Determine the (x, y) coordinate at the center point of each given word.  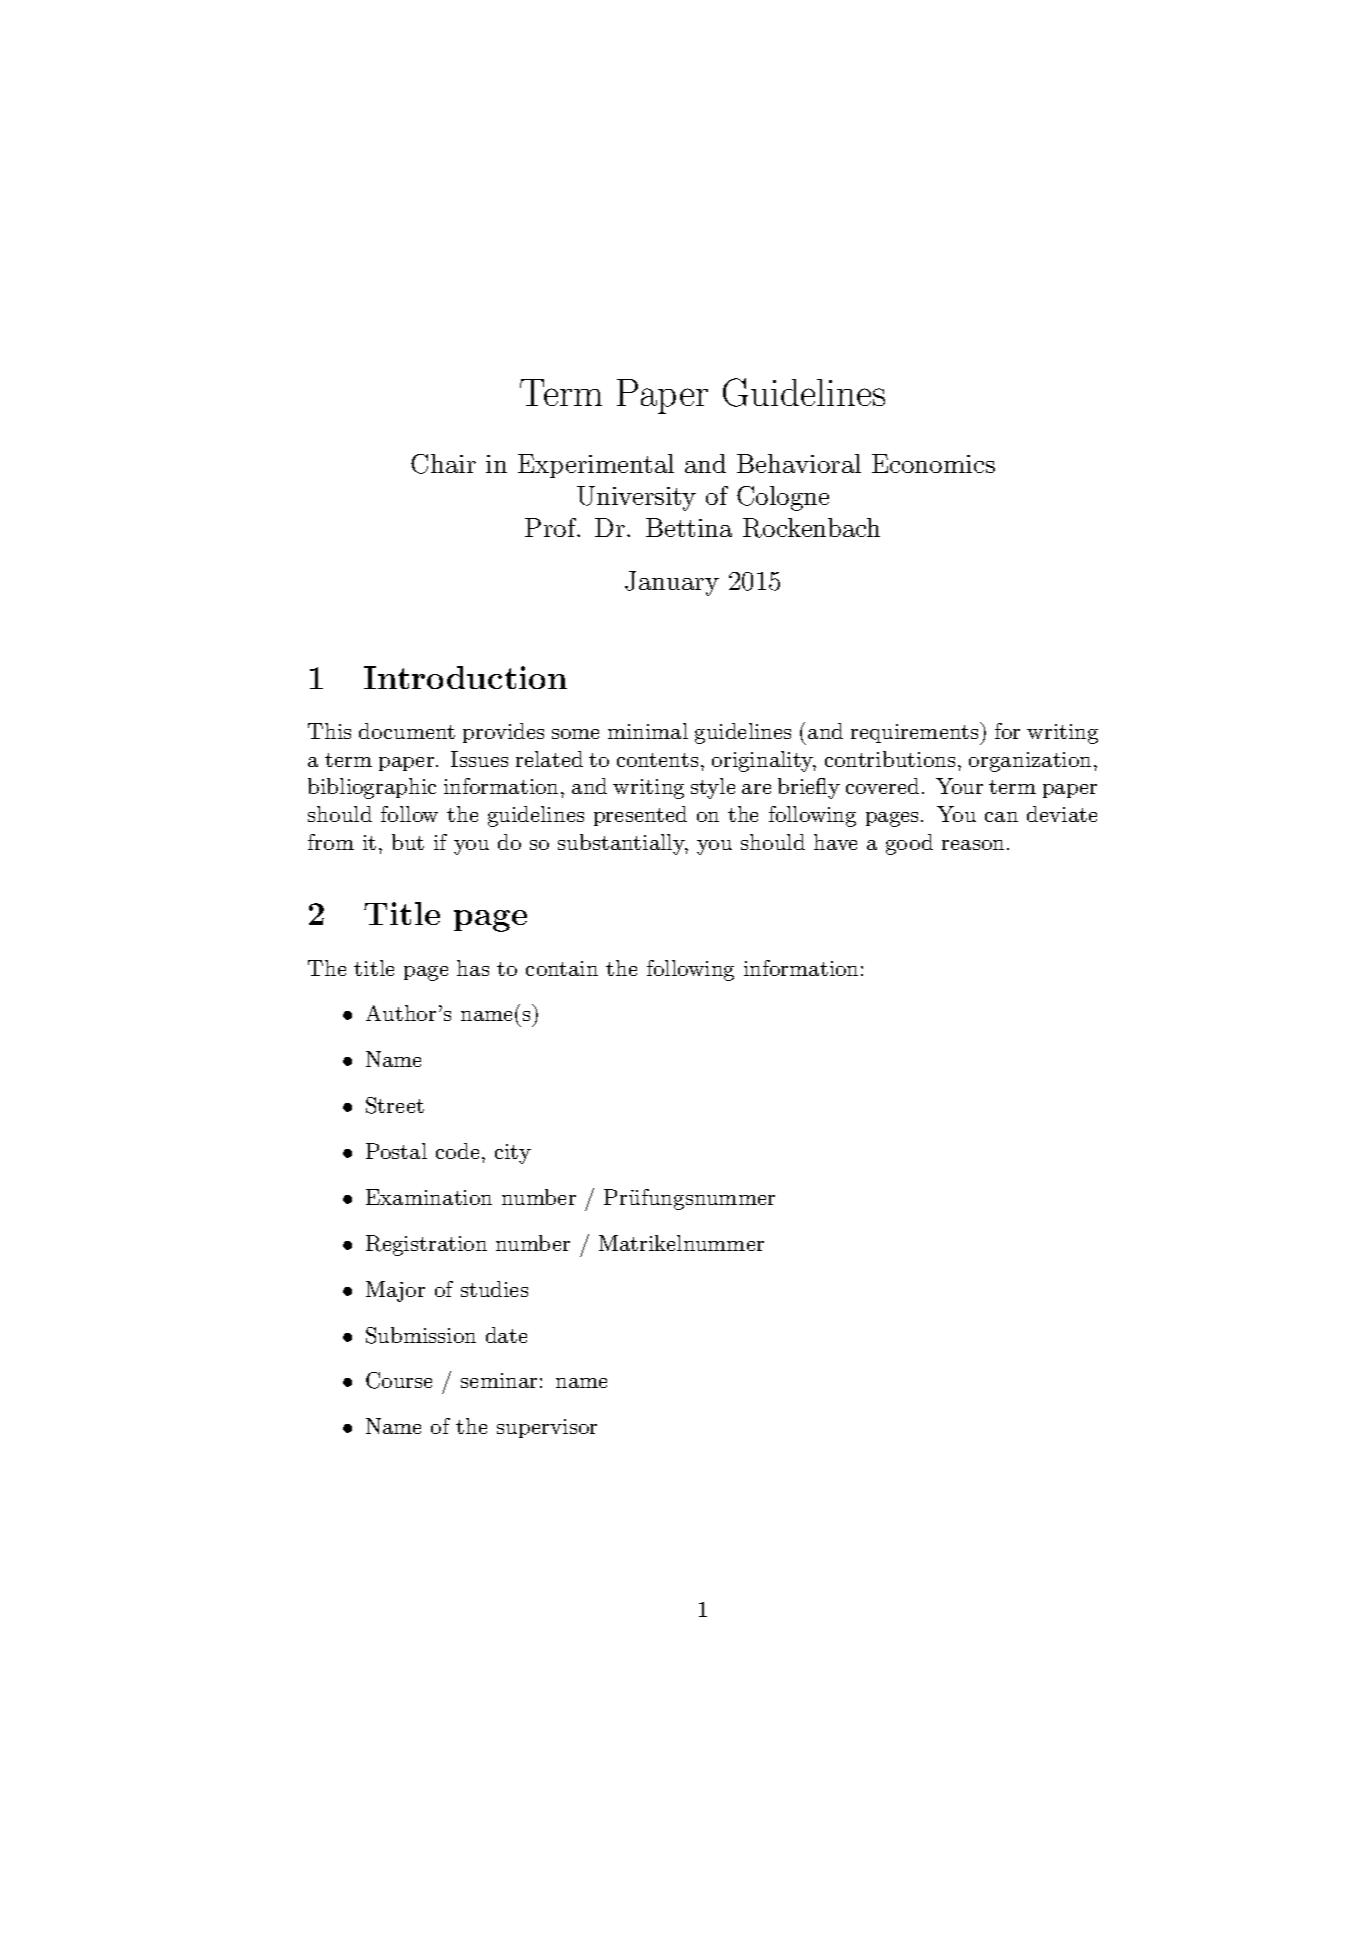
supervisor (547, 1428)
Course (399, 1380)
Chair (443, 464)
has (473, 968)
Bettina (689, 527)
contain (562, 968)
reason (973, 845)
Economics (933, 463)
